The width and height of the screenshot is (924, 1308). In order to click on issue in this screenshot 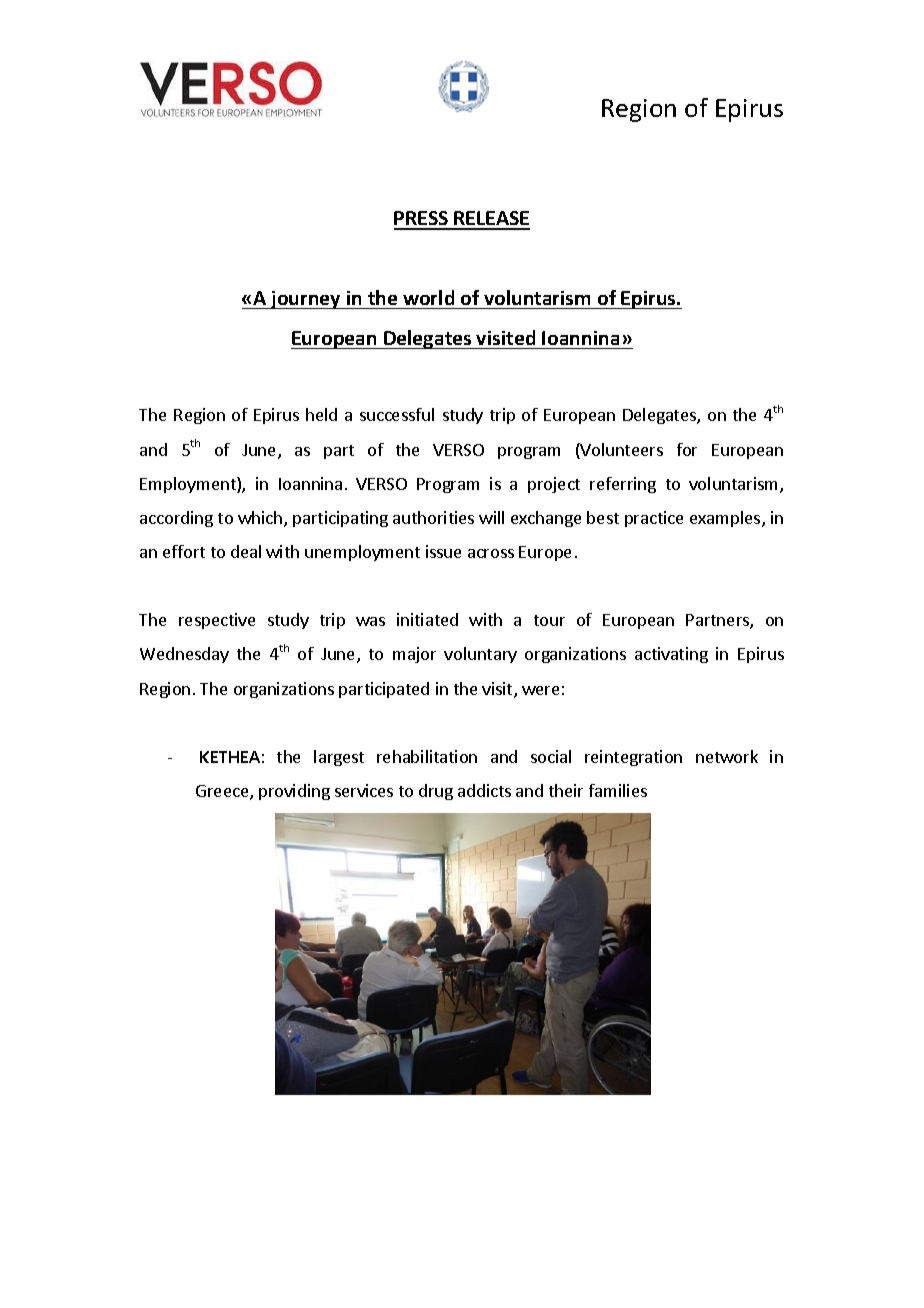, I will do `click(443, 551)`.
